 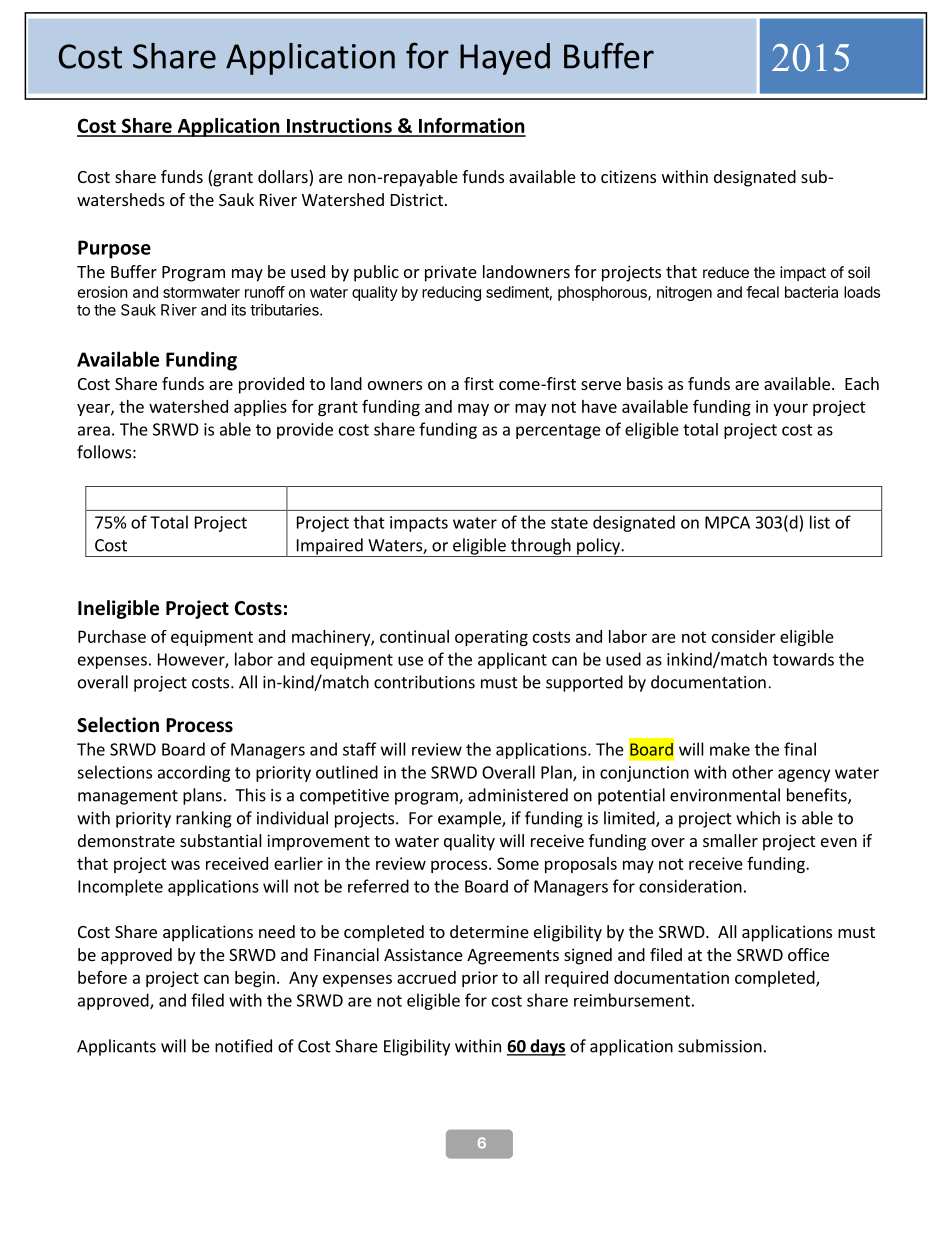 I want to click on days, so click(x=547, y=1047).
